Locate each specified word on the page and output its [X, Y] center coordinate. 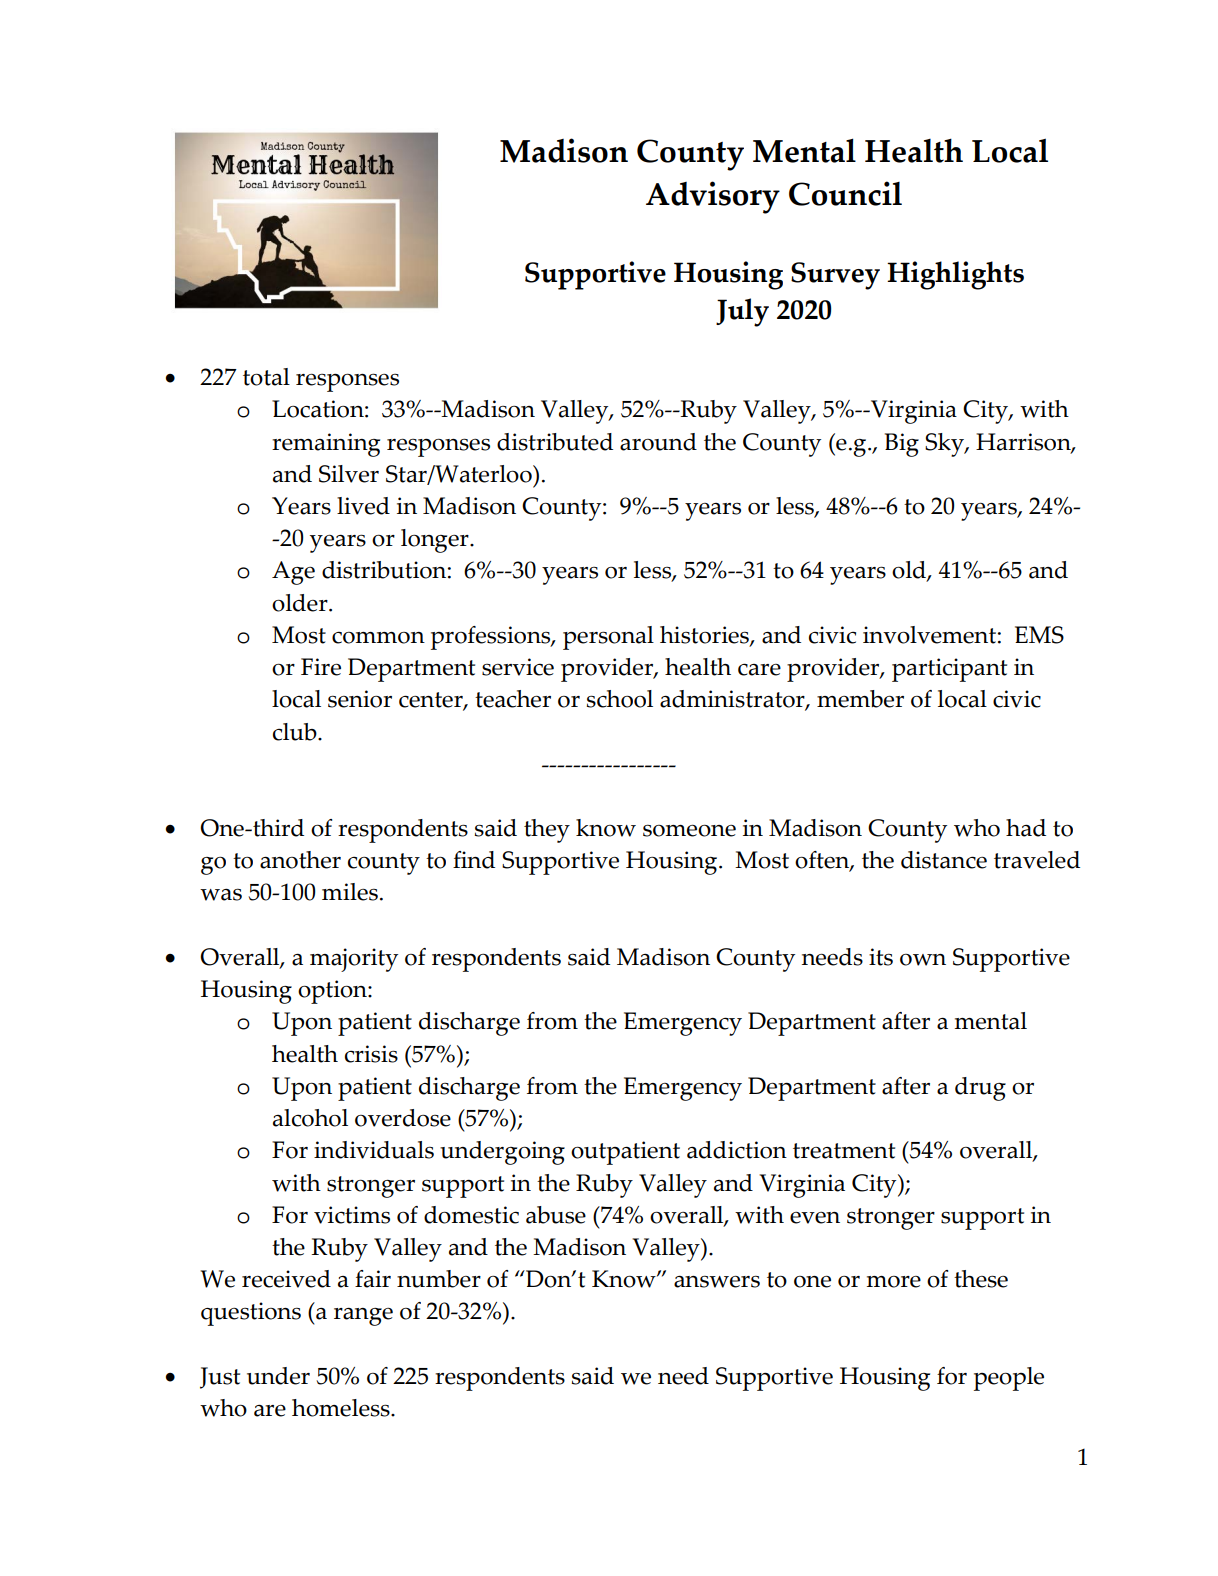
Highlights [955, 275]
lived [363, 506]
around [658, 442]
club [296, 732]
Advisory [713, 197]
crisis [371, 1054]
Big [902, 445]
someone [689, 831]
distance [944, 860]
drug [980, 1089]
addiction [737, 1150]
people [1009, 1379]
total [266, 377]
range [363, 1317]
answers [717, 1282]
